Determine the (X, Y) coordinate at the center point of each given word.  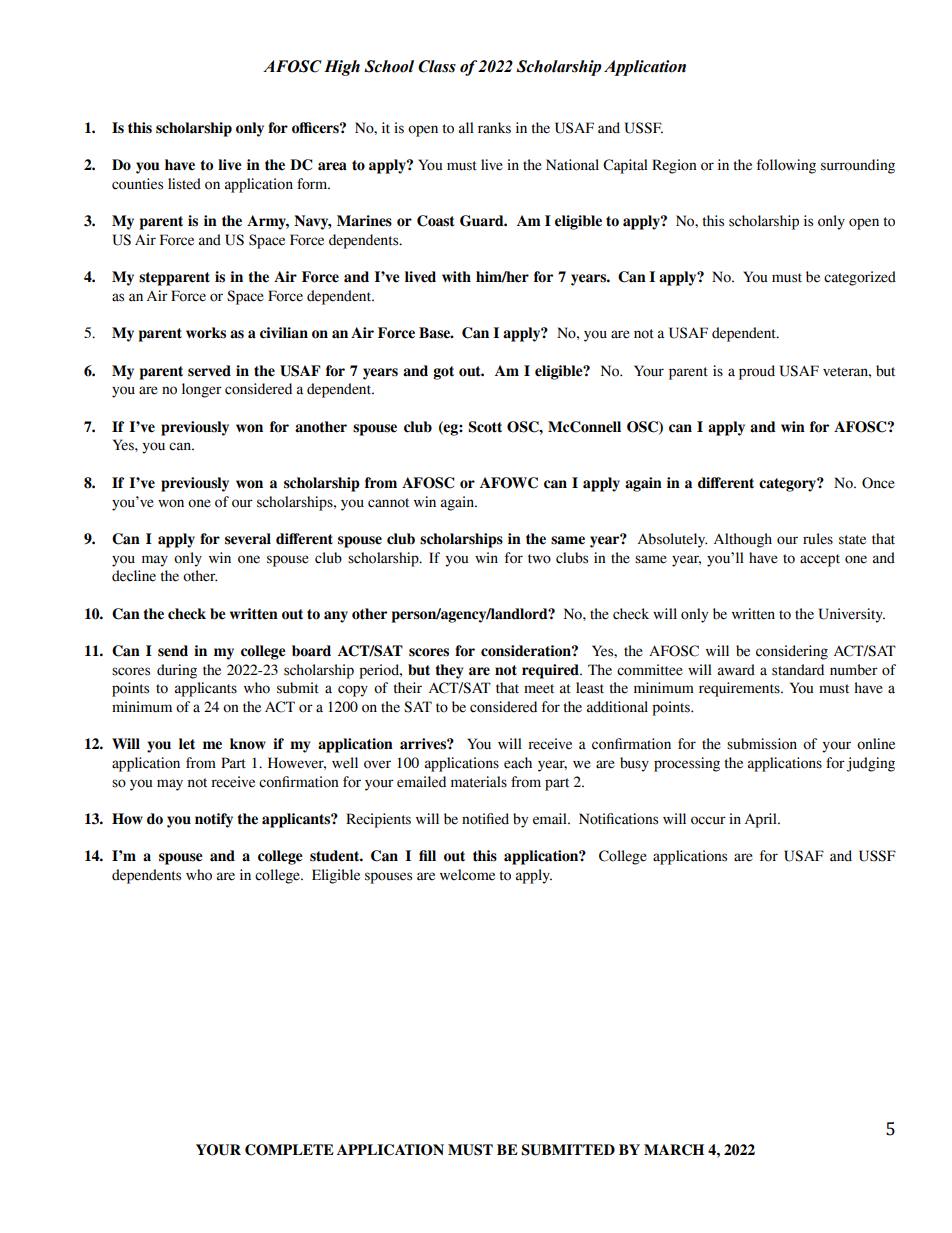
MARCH (674, 1150)
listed (184, 184)
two (539, 559)
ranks (494, 128)
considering (792, 652)
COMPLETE (289, 1150)
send (173, 651)
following (786, 166)
